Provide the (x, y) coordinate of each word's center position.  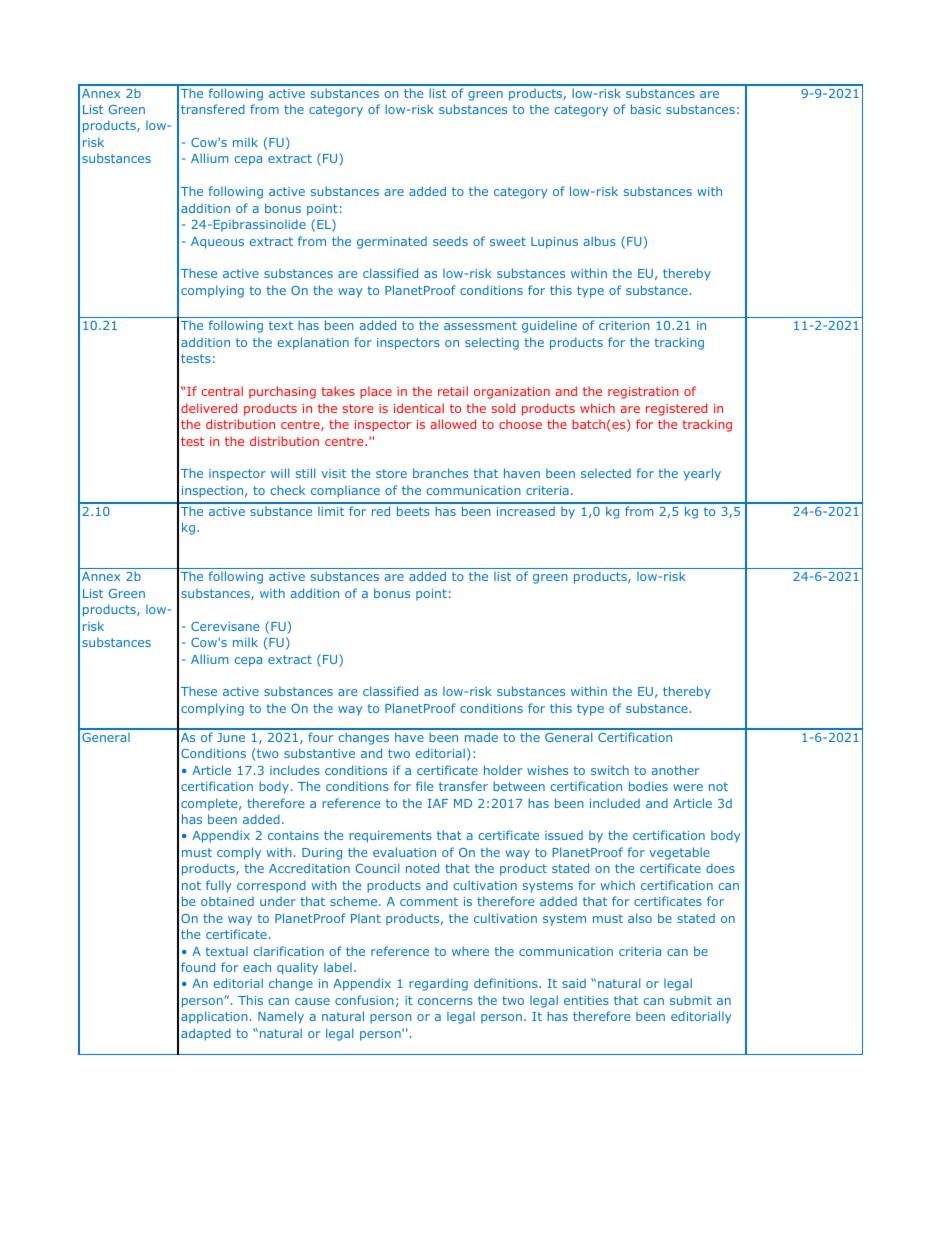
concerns (445, 1001)
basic (646, 109)
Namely (281, 1017)
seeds (450, 241)
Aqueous (217, 243)
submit (691, 1000)
